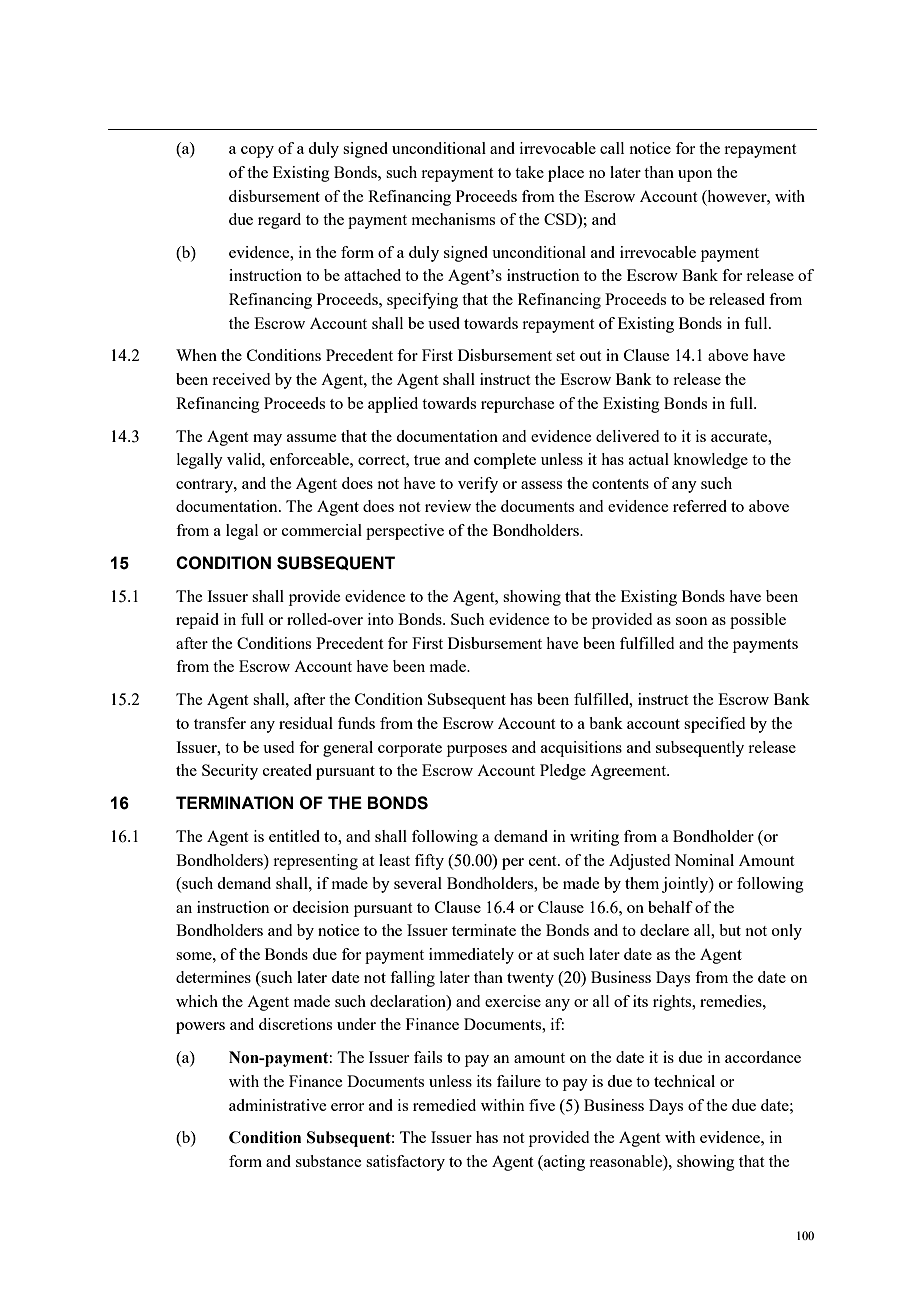 This screenshot has height=1308, width=924. What do you see at coordinates (277, 1105) in the screenshot?
I see `administrative` at bounding box center [277, 1105].
